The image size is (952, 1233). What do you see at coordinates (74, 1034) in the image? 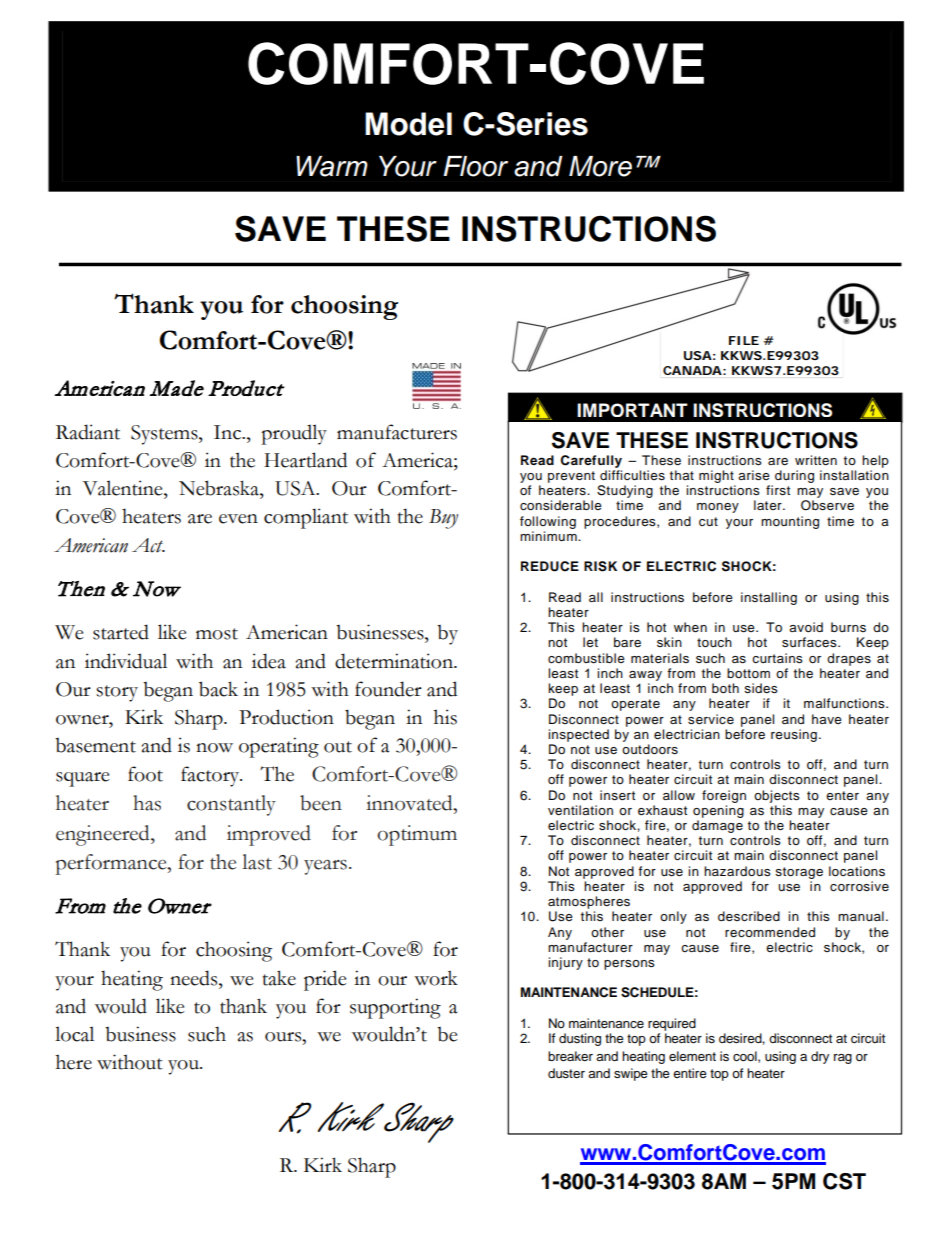
I see `local` at bounding box center [74, 1034].
